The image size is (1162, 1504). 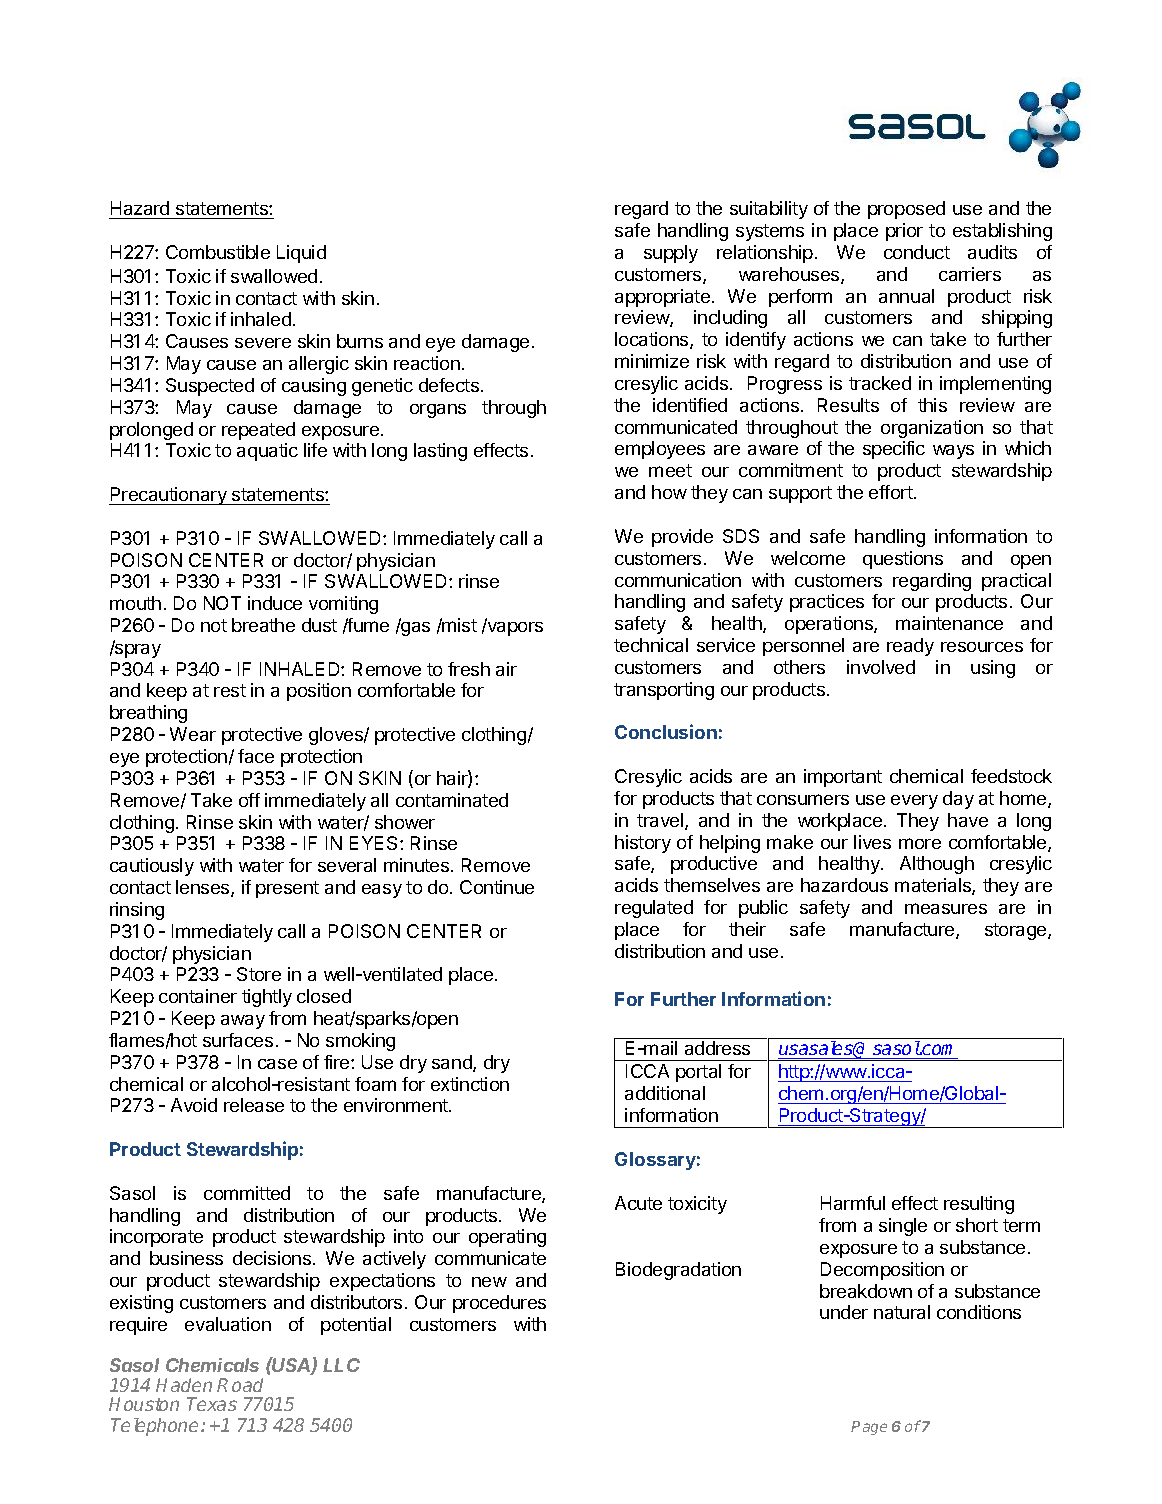 What do you see at coordinates (910, 647) in the image?
I see `ready` at bounding box center [910, 647].
